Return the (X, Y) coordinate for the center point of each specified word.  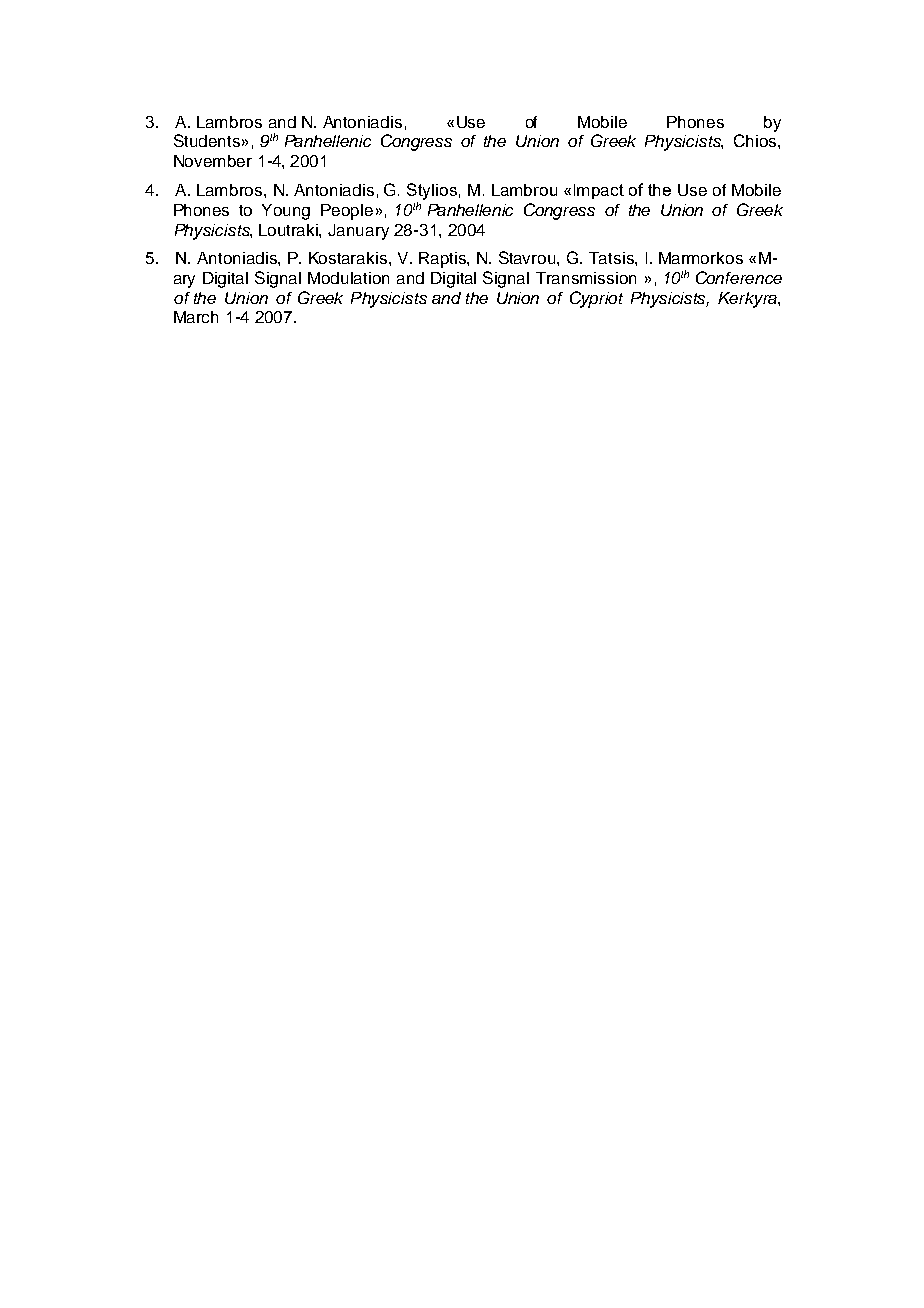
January (358, 232)
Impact (599, 191)
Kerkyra (748, 300)
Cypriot (596, 299)
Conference (739, 277)
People (347, 212)
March (196, 317)
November (213, 161)
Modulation (348, 278)
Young (286, 212)
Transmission (586, 278)
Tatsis (612, 258)
